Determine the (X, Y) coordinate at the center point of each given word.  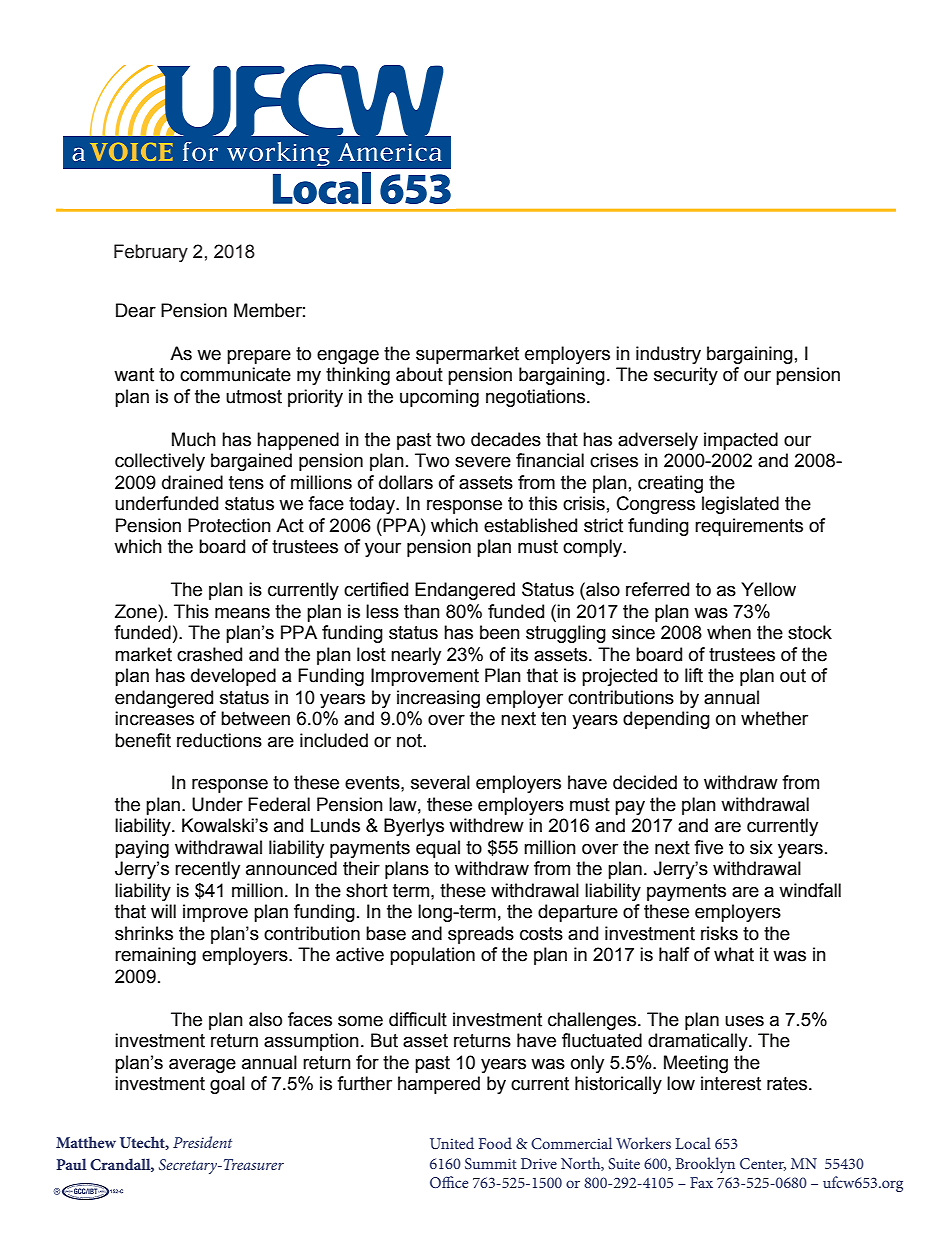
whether (774, 718)
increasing (438, 699)
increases (154, 718)
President (202, 1142)
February (151, 253)
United (452, 1143)
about (419, 374)
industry (668, 355)
